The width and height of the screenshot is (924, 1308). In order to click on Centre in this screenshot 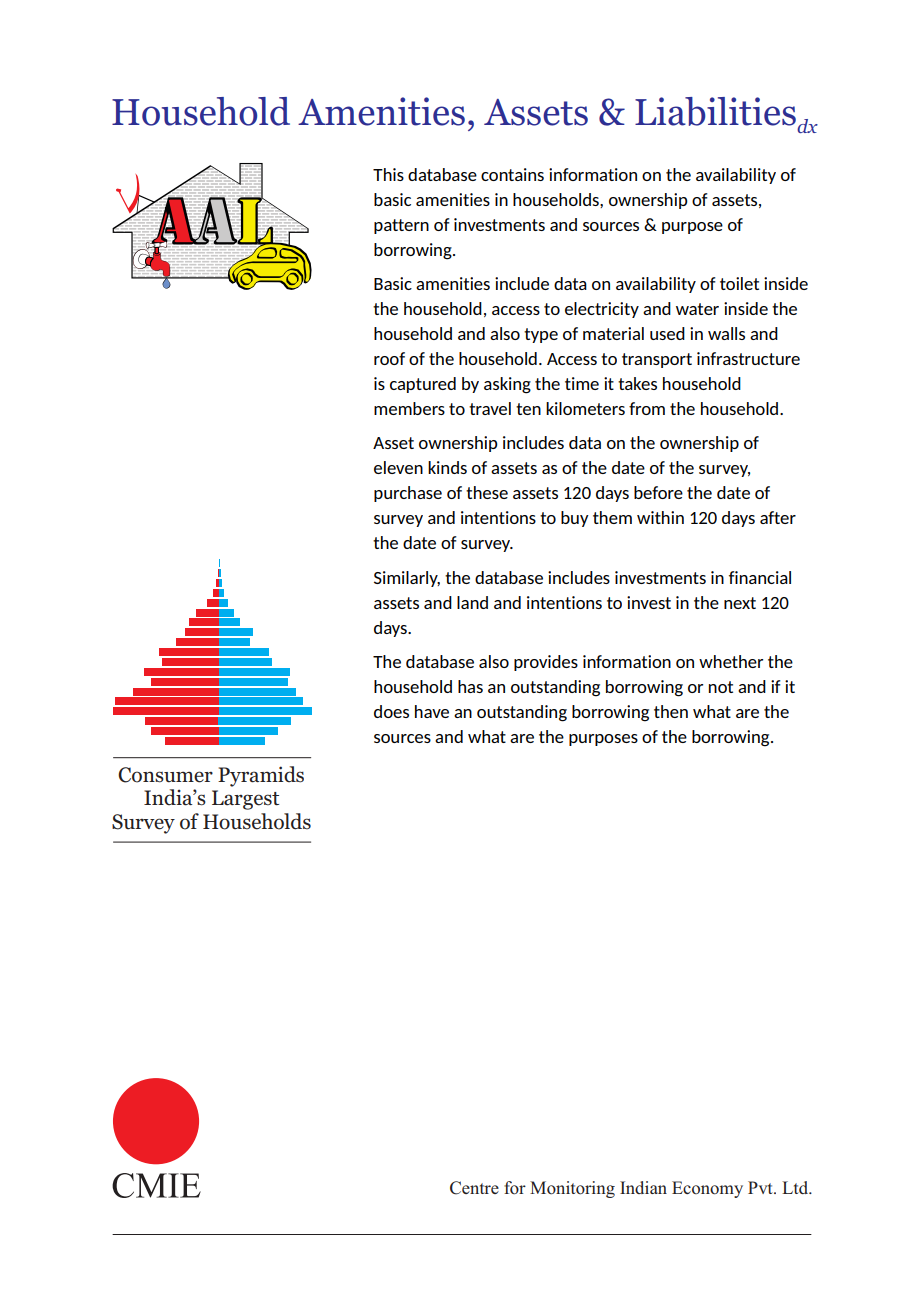, I will do `click(474, 1188)`.
